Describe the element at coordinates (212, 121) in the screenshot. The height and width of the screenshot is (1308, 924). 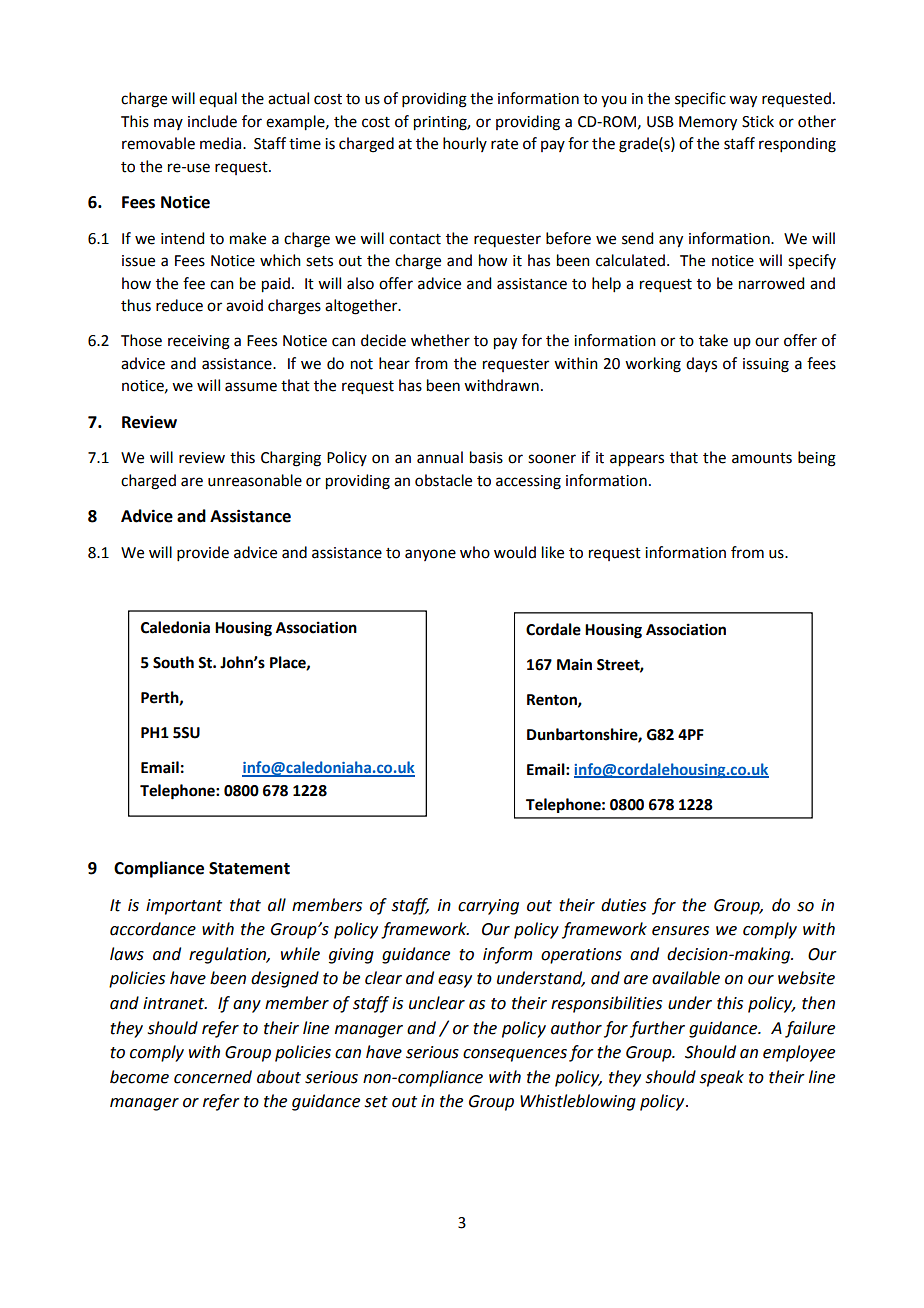
I see `include` at that location.
